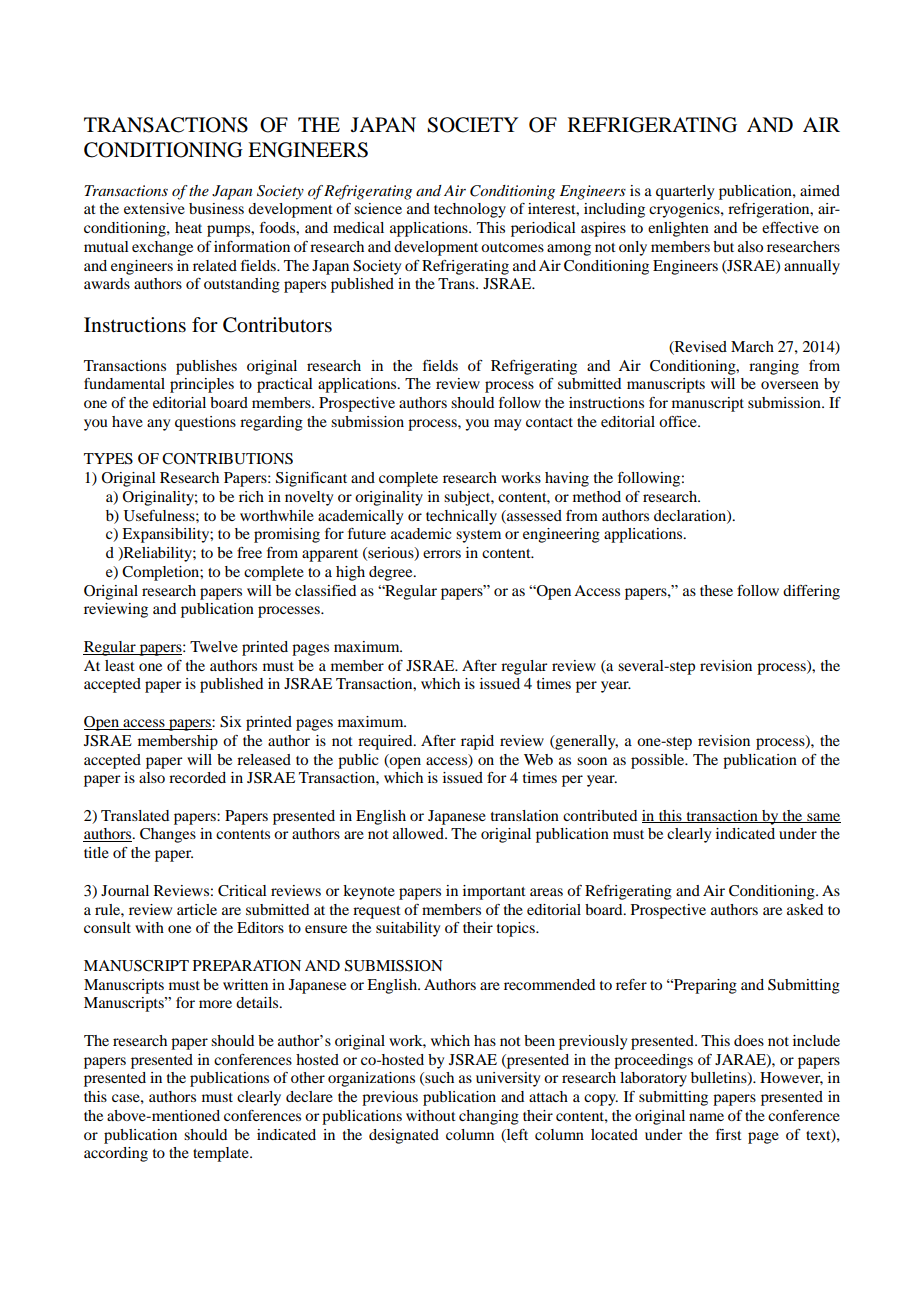 The width and height of the page is (924, 1308). I want to click on these, so click(716, 590).
